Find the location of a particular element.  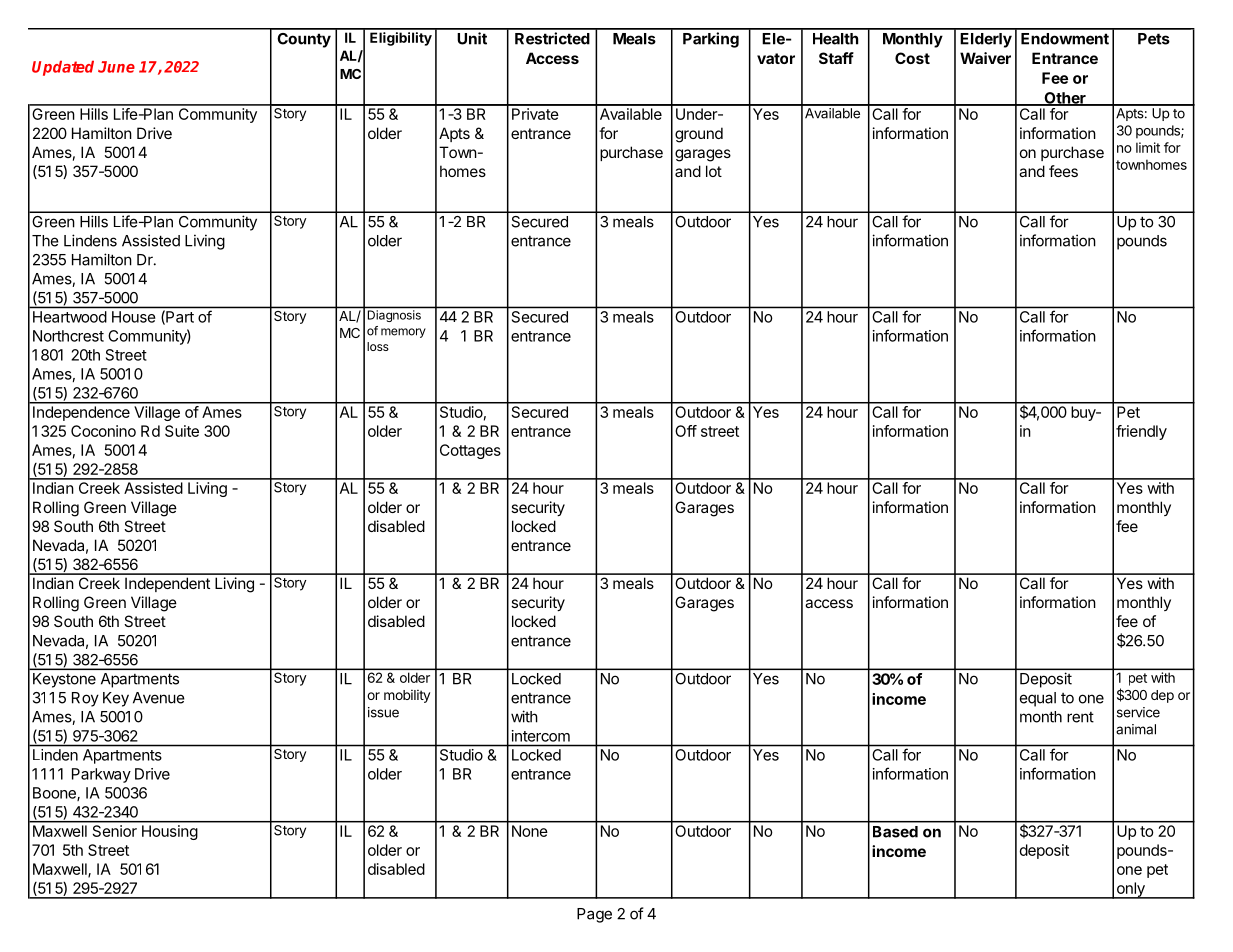

House is located at coordinates (133, 317).
